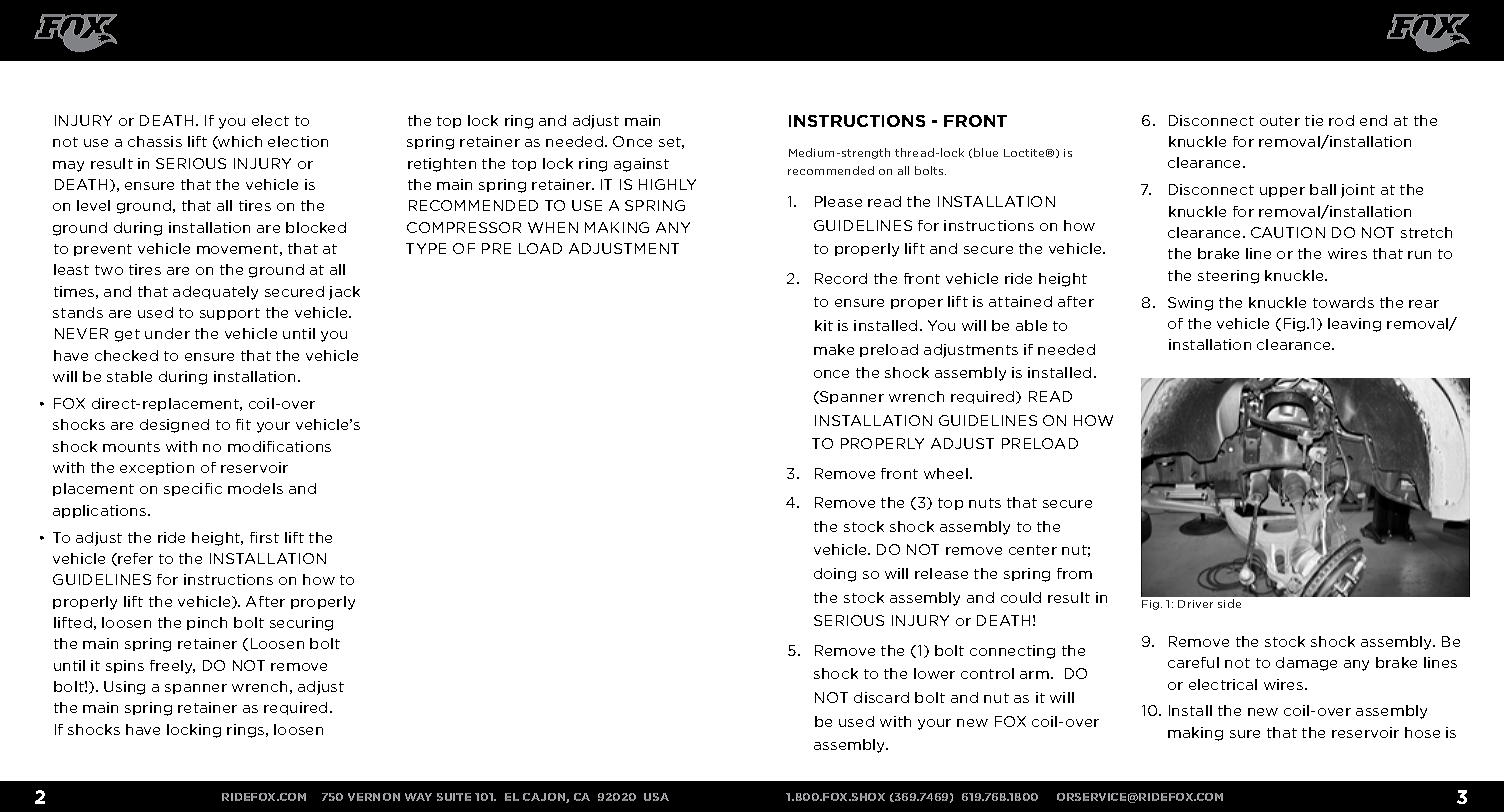 The height and width of the image is (812, 1504). Describe the element at coordinates (374, 797) in the image. I see `VERNON` at that location.
